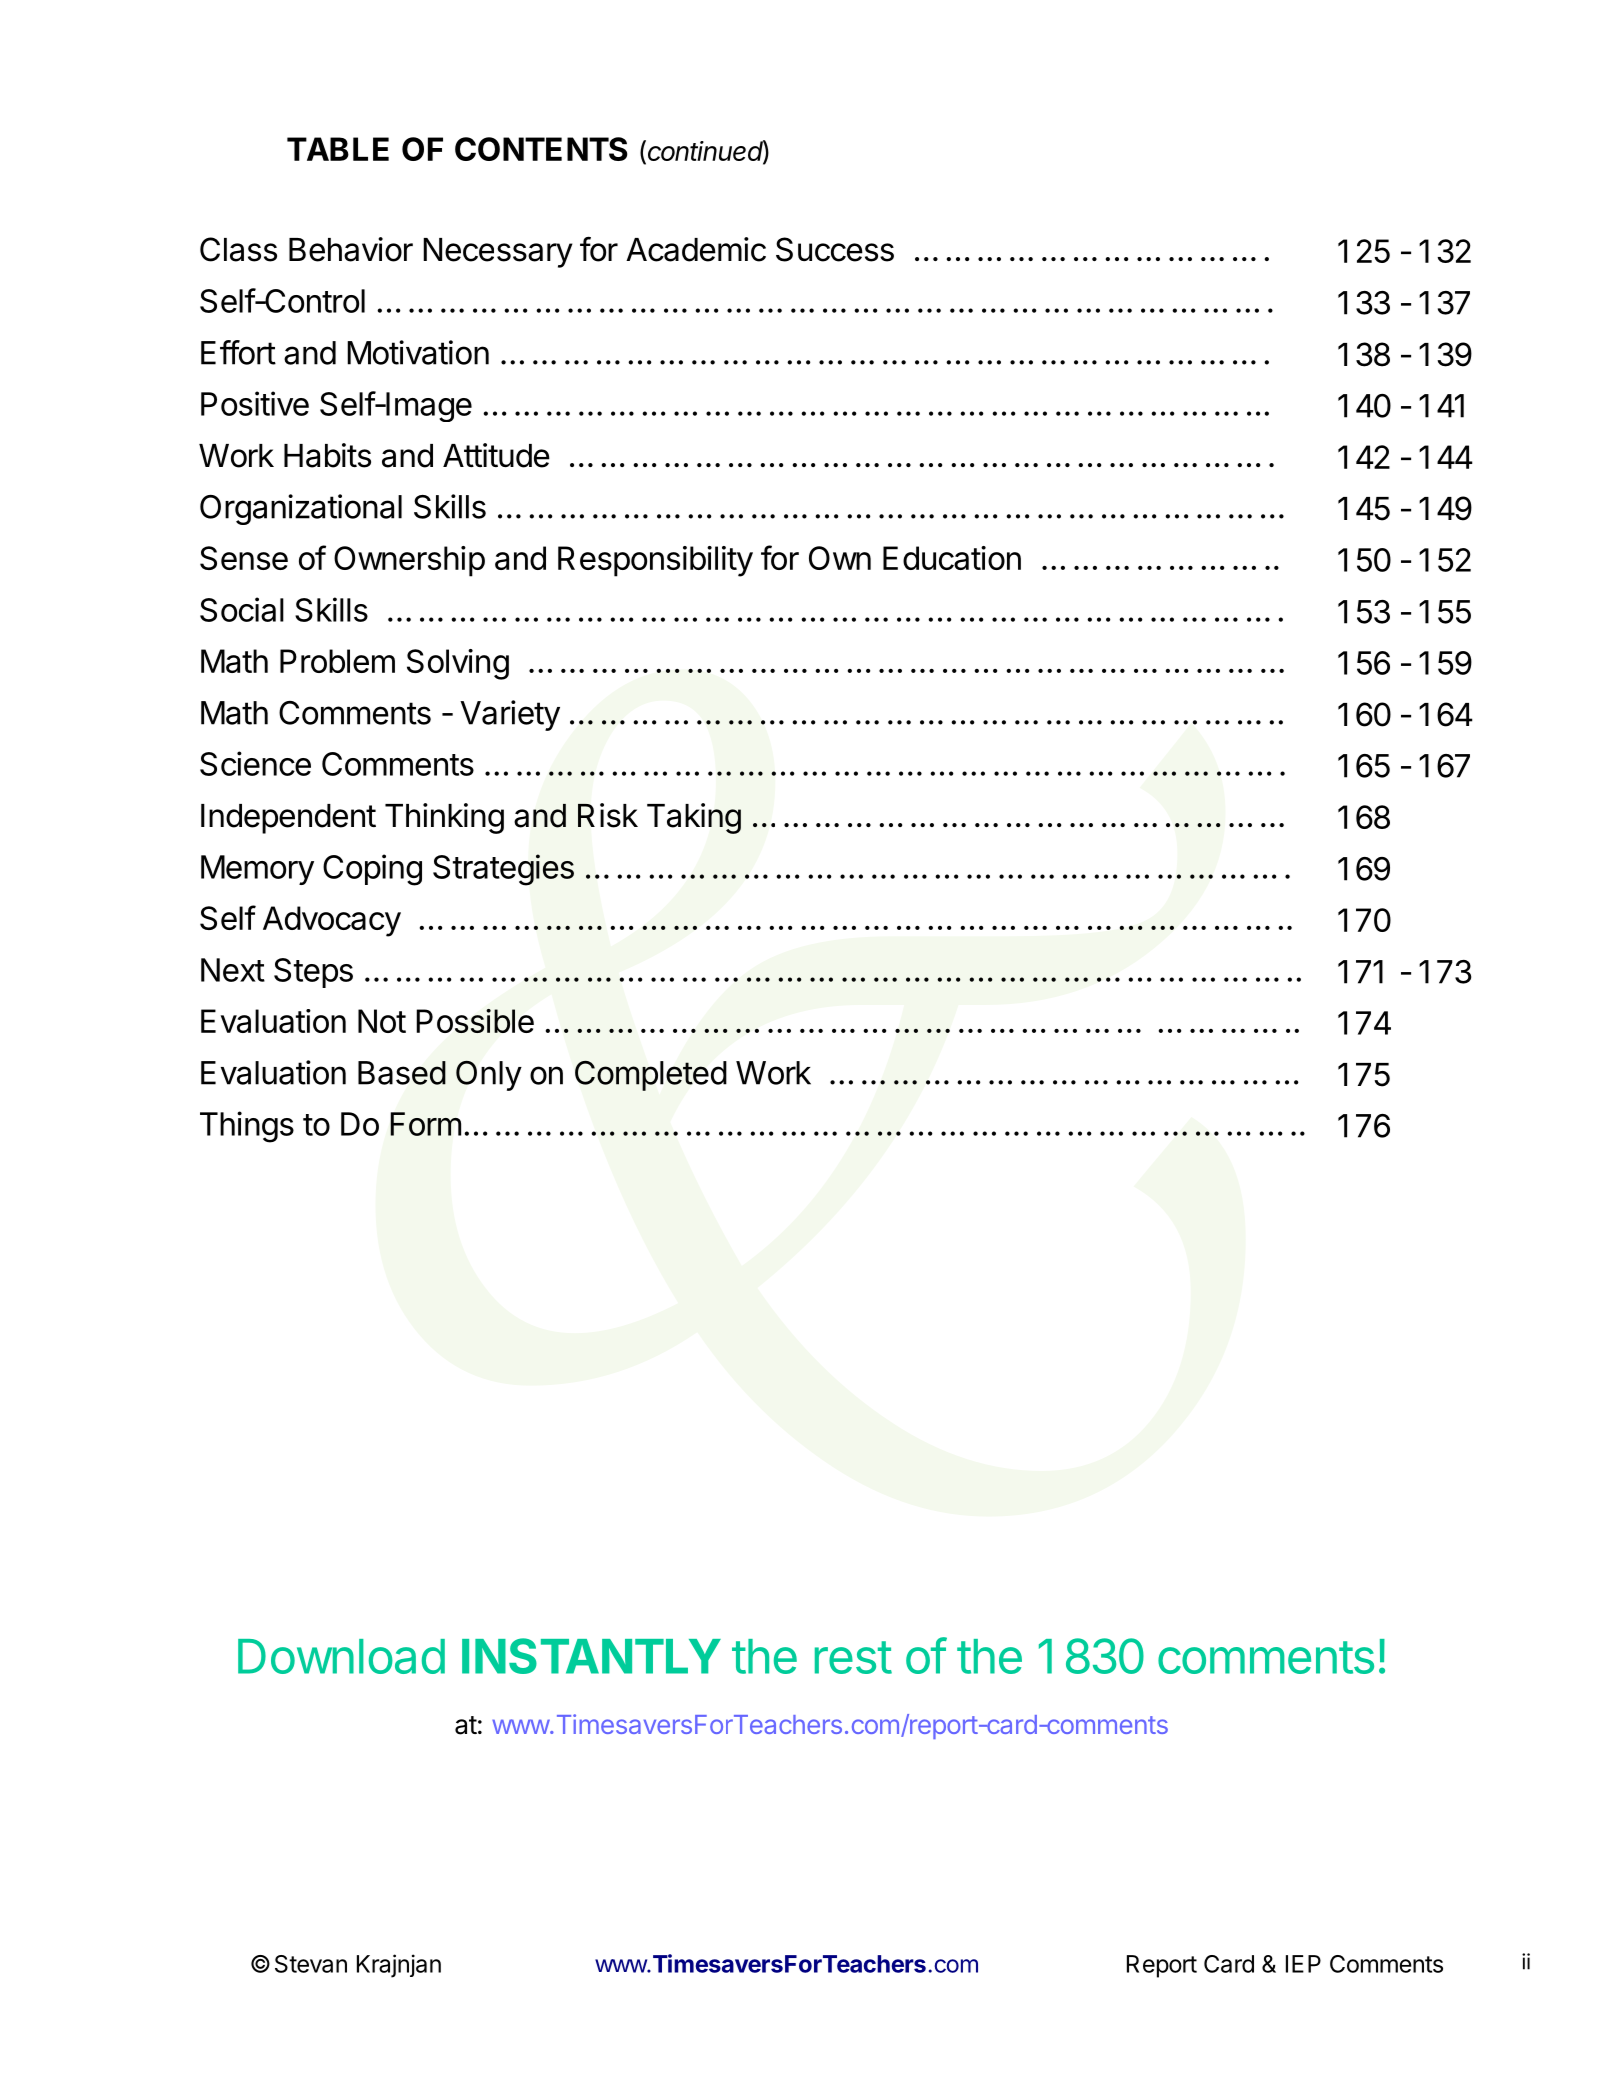  What do you see at coordinates (651, 1076) in the document?
I see `Completed` at bounding box center [651, 1076].
